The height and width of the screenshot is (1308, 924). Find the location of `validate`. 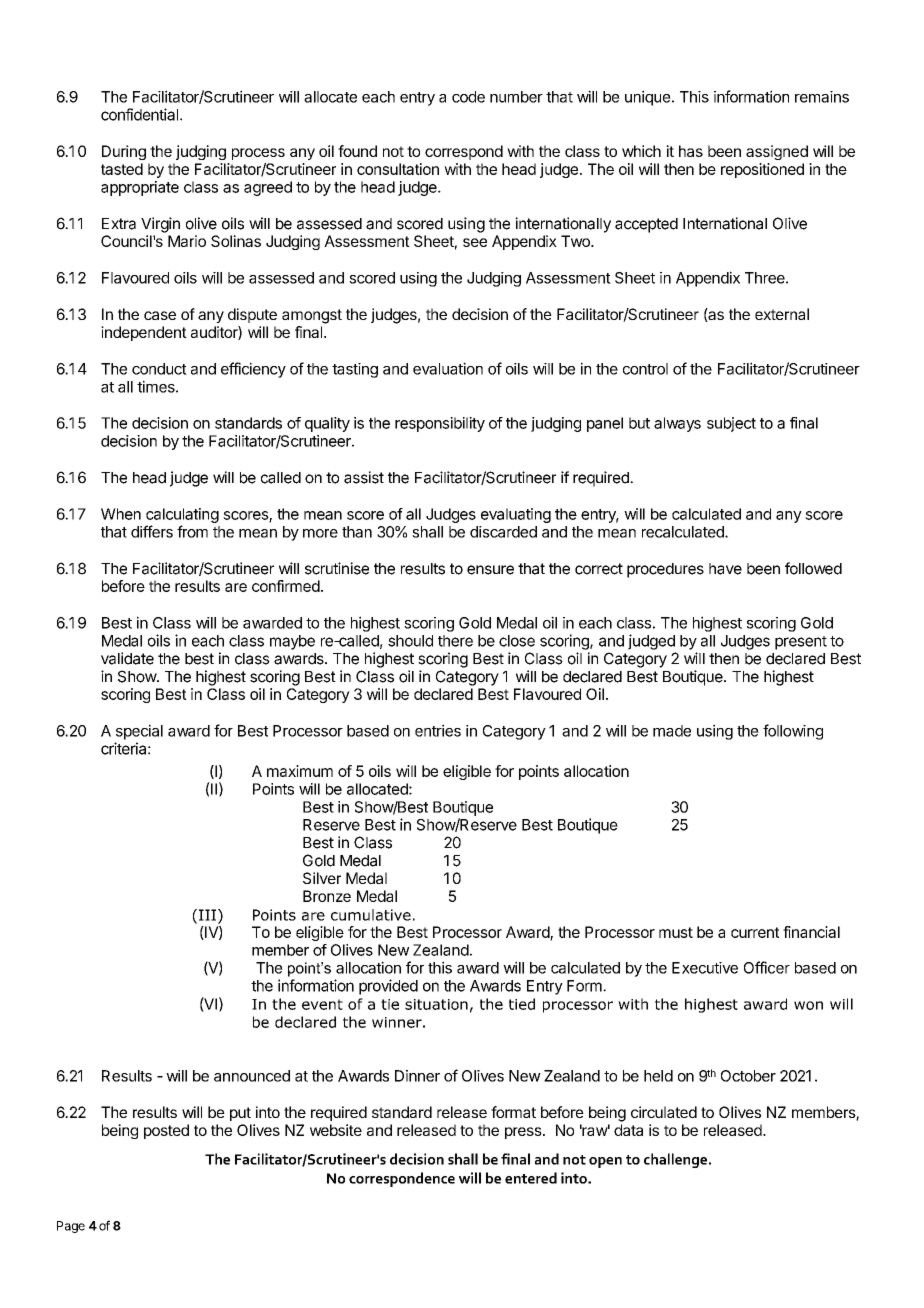

validate is located at coordinates (127, 658).
